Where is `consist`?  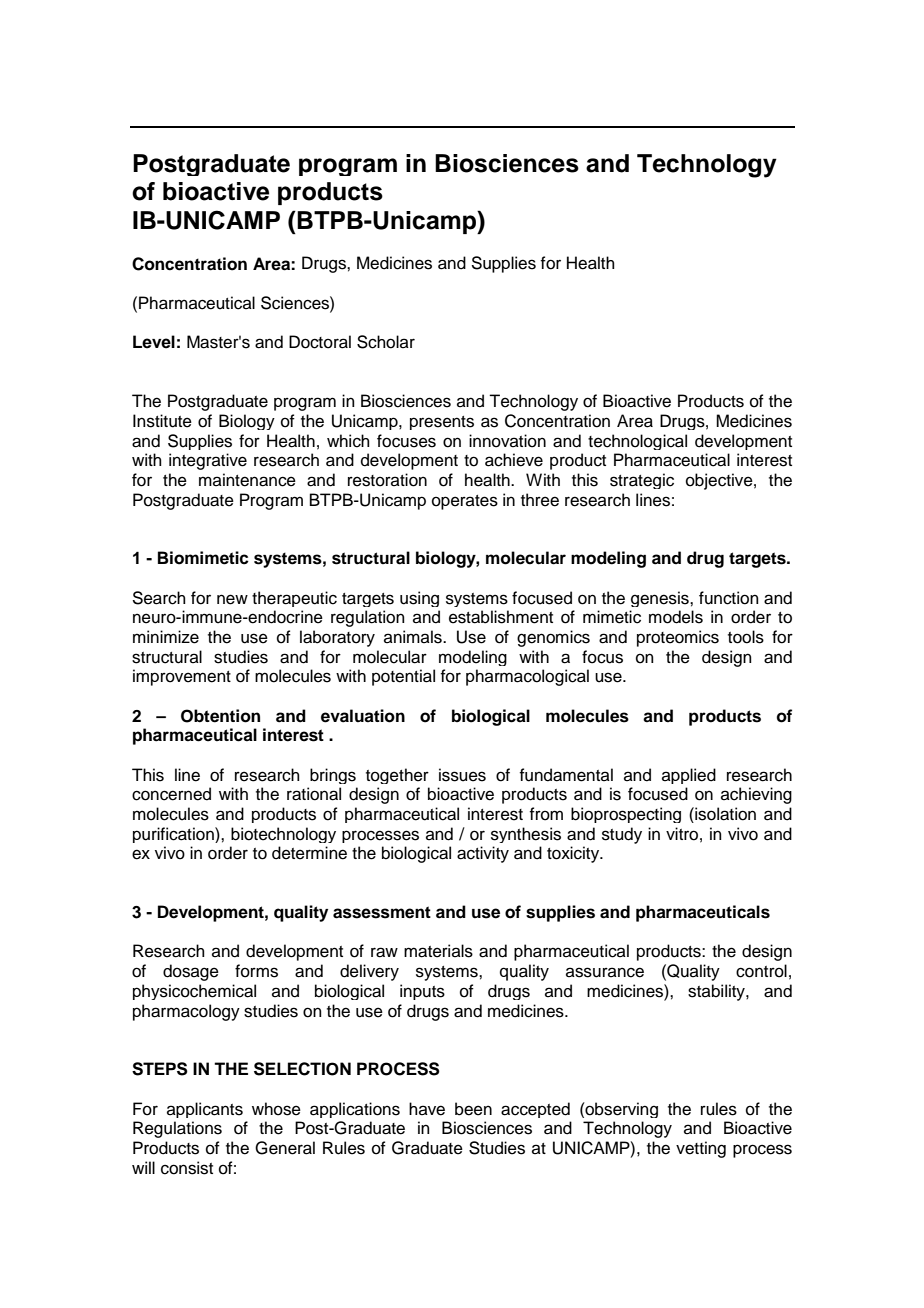 consist is located at coordinates (187, 1168).
